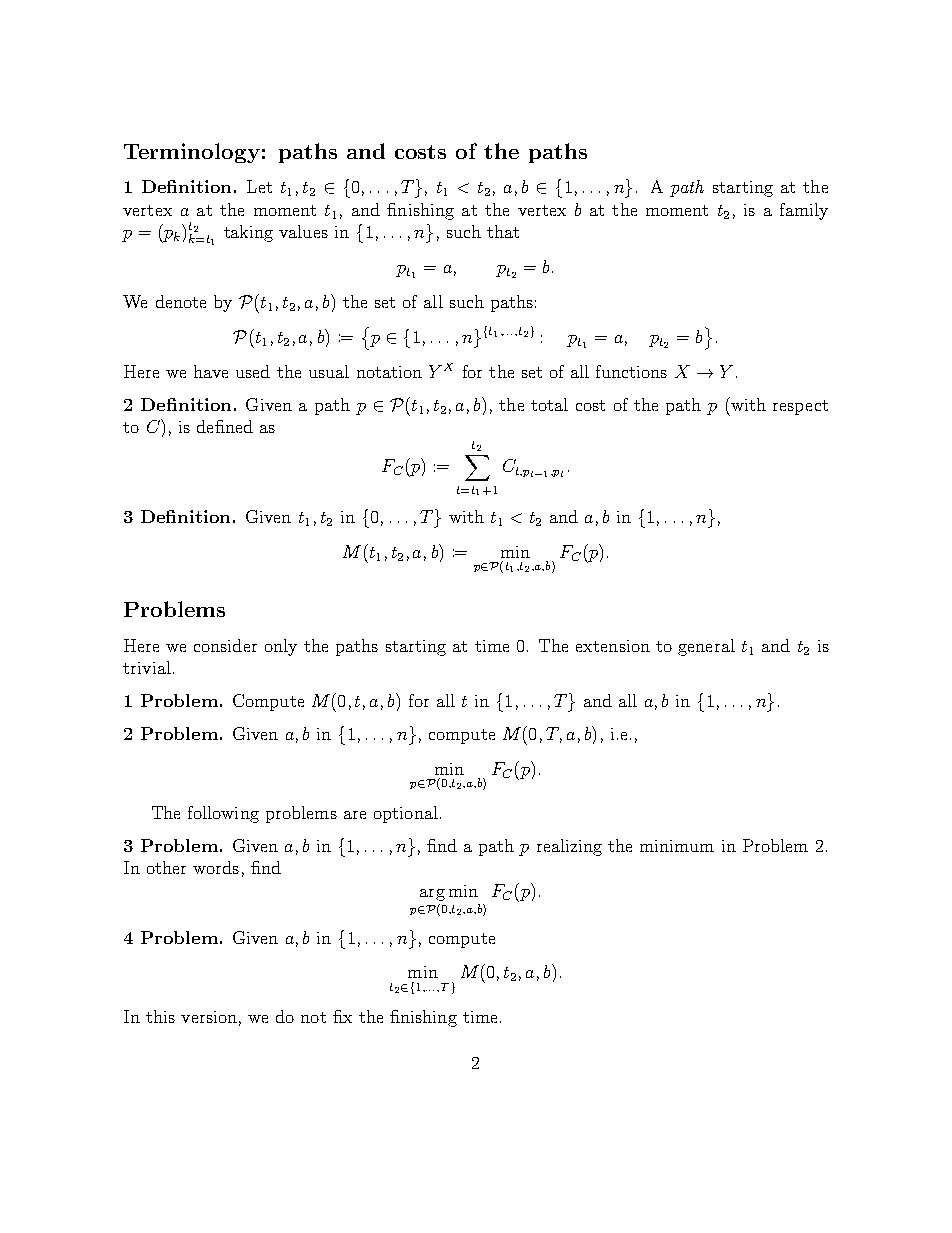  Describe the element at coordinates (613, 646) in the image. I see `extension` at that location.
